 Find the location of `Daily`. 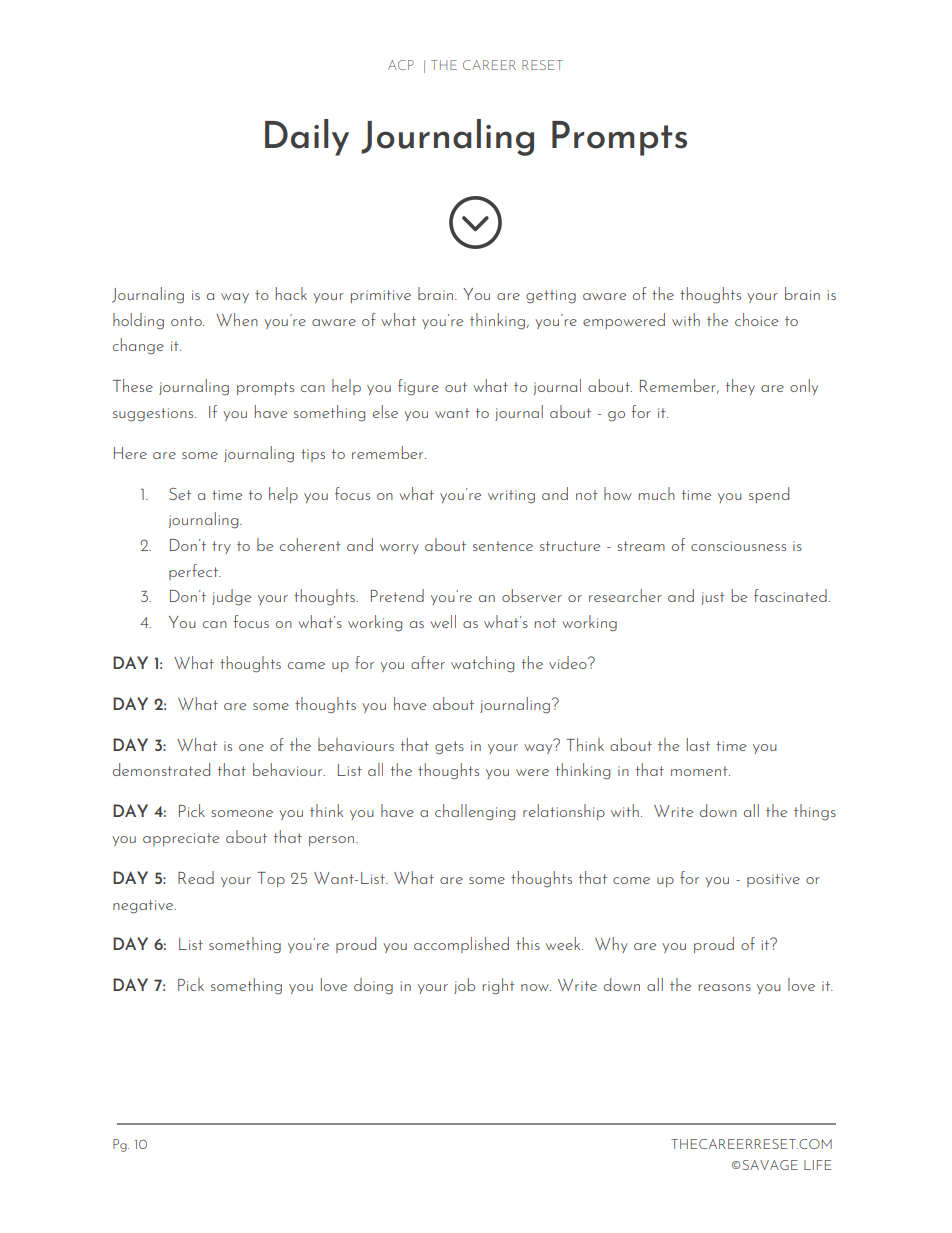

Daily is located at coordinates (307, 137).
